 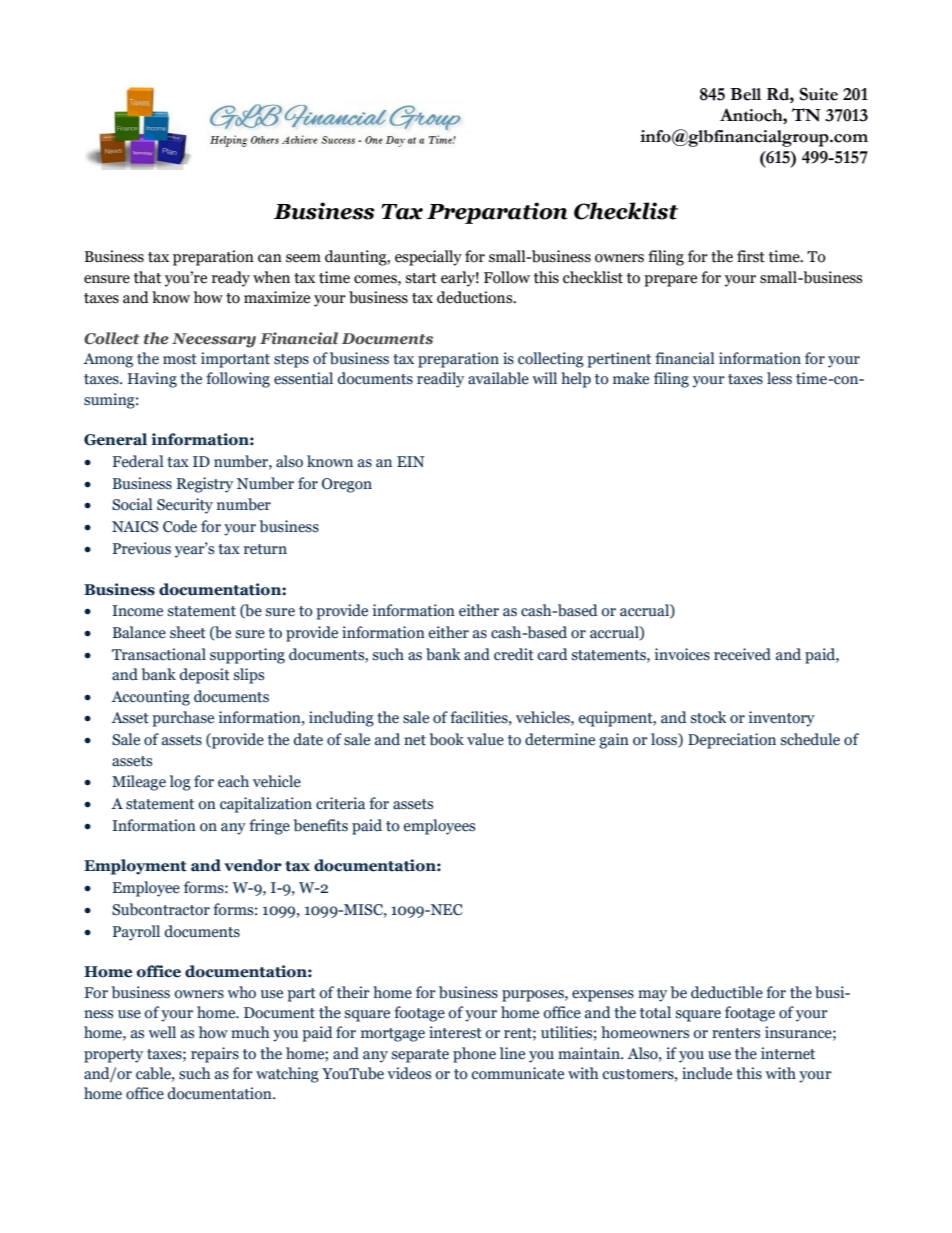 What do you see at coordinates (745, 94) in the page?
I see `Bell` at bounding box center [745, 94].
